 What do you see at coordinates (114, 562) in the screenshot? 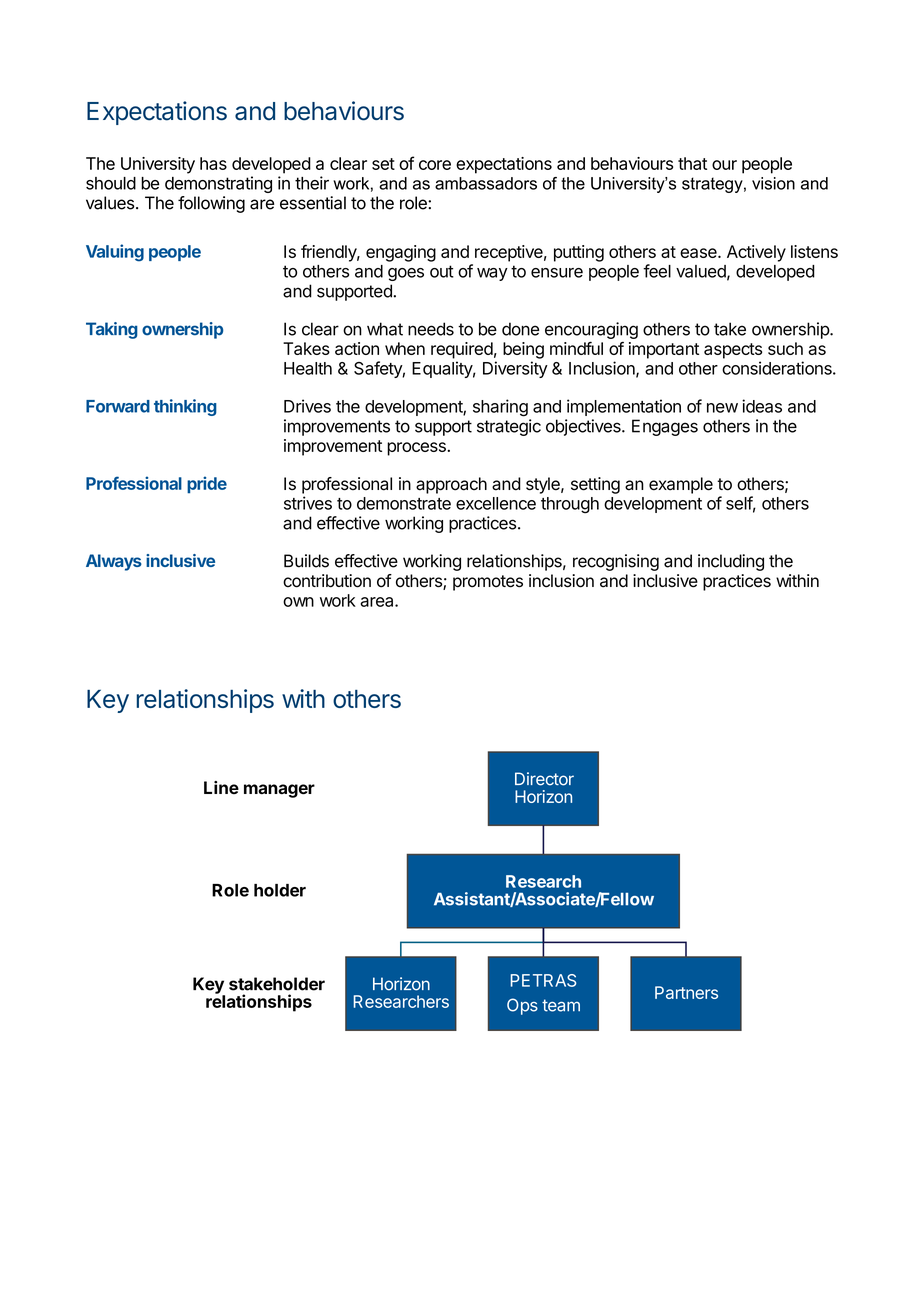
I see `Always` at bounding box center [114, 562].
